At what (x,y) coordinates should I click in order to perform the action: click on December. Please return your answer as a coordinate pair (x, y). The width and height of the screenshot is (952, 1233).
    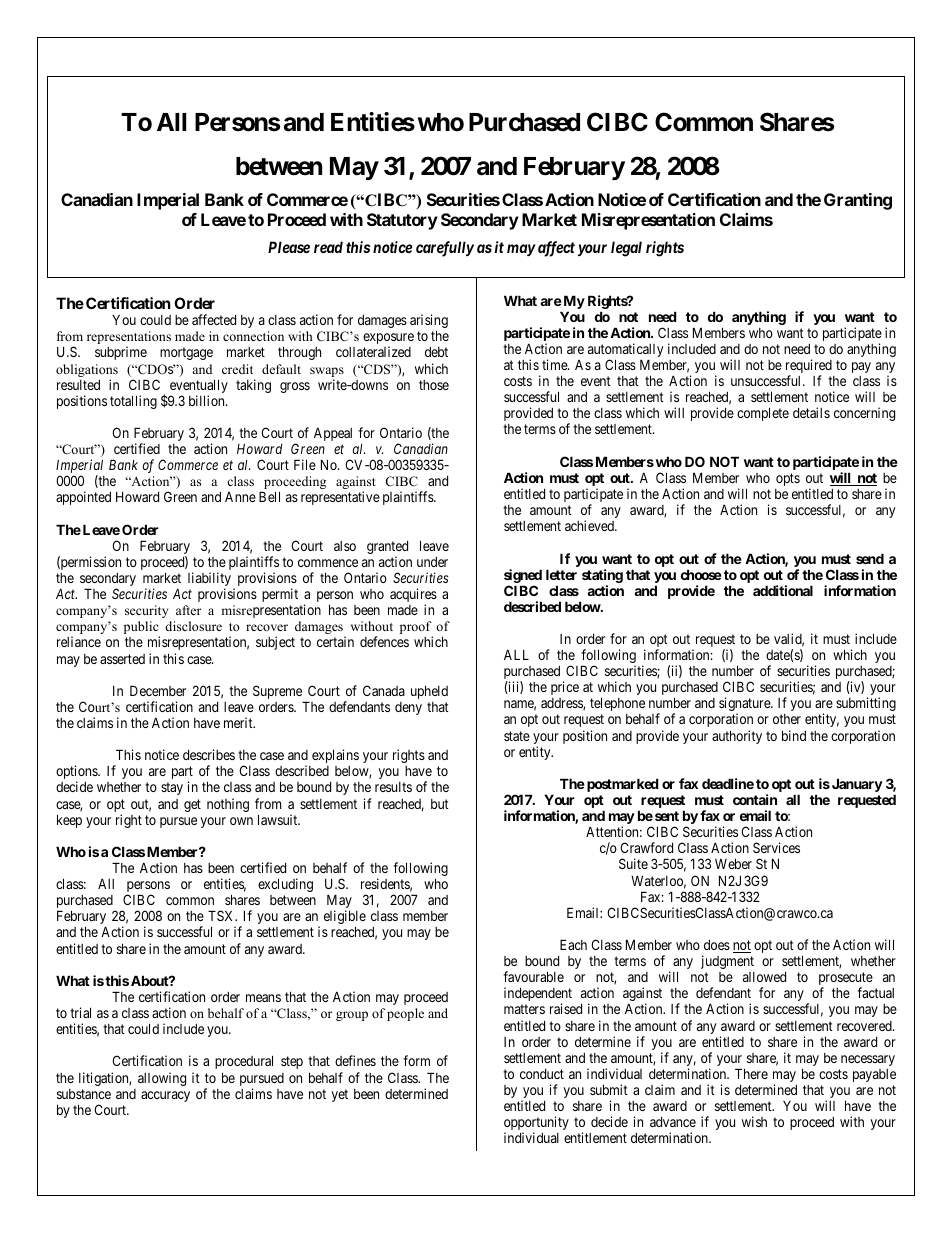
    Looking at the image, I should click on (158, 690).
